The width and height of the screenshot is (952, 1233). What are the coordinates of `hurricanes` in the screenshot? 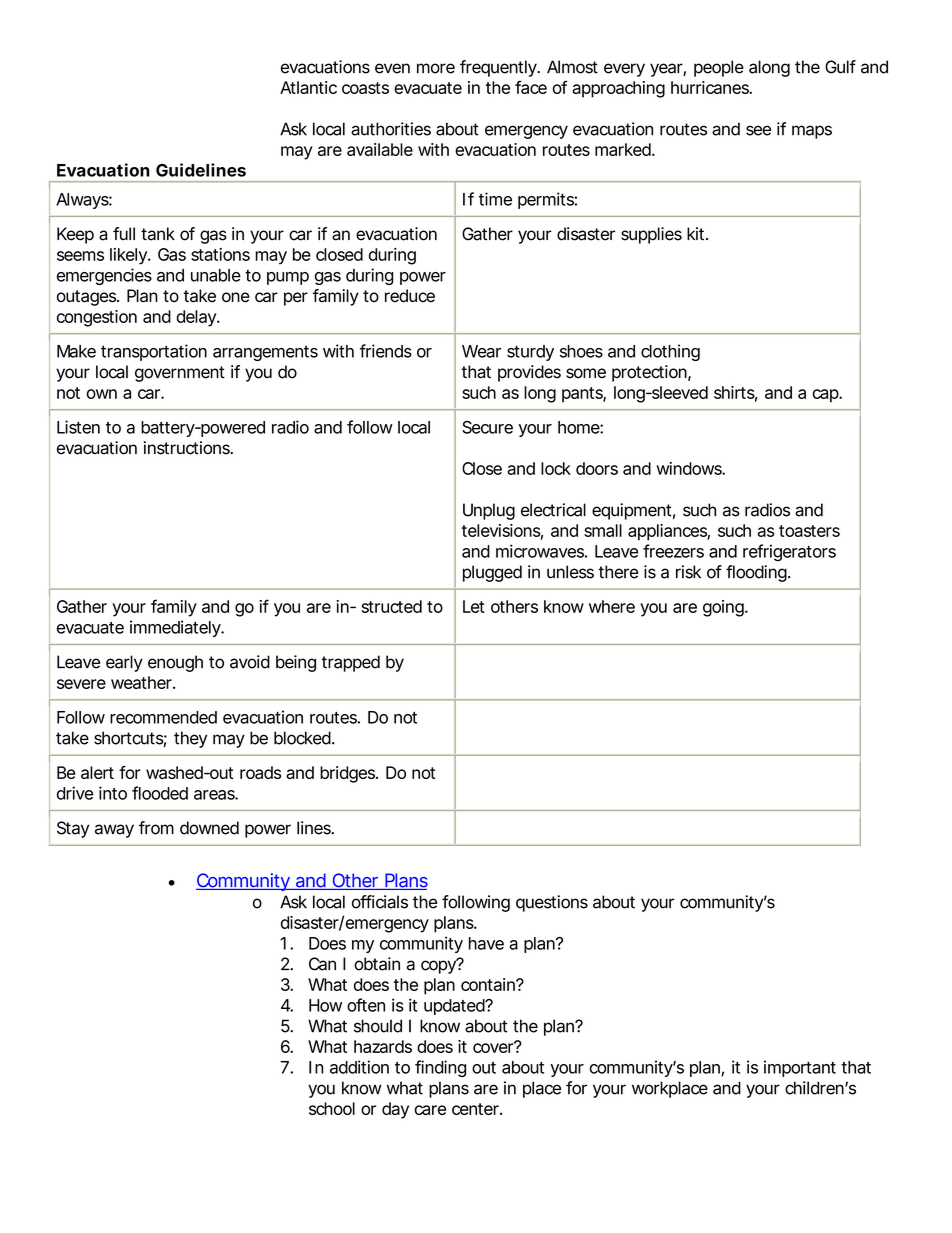 It's located at (710, 87).
